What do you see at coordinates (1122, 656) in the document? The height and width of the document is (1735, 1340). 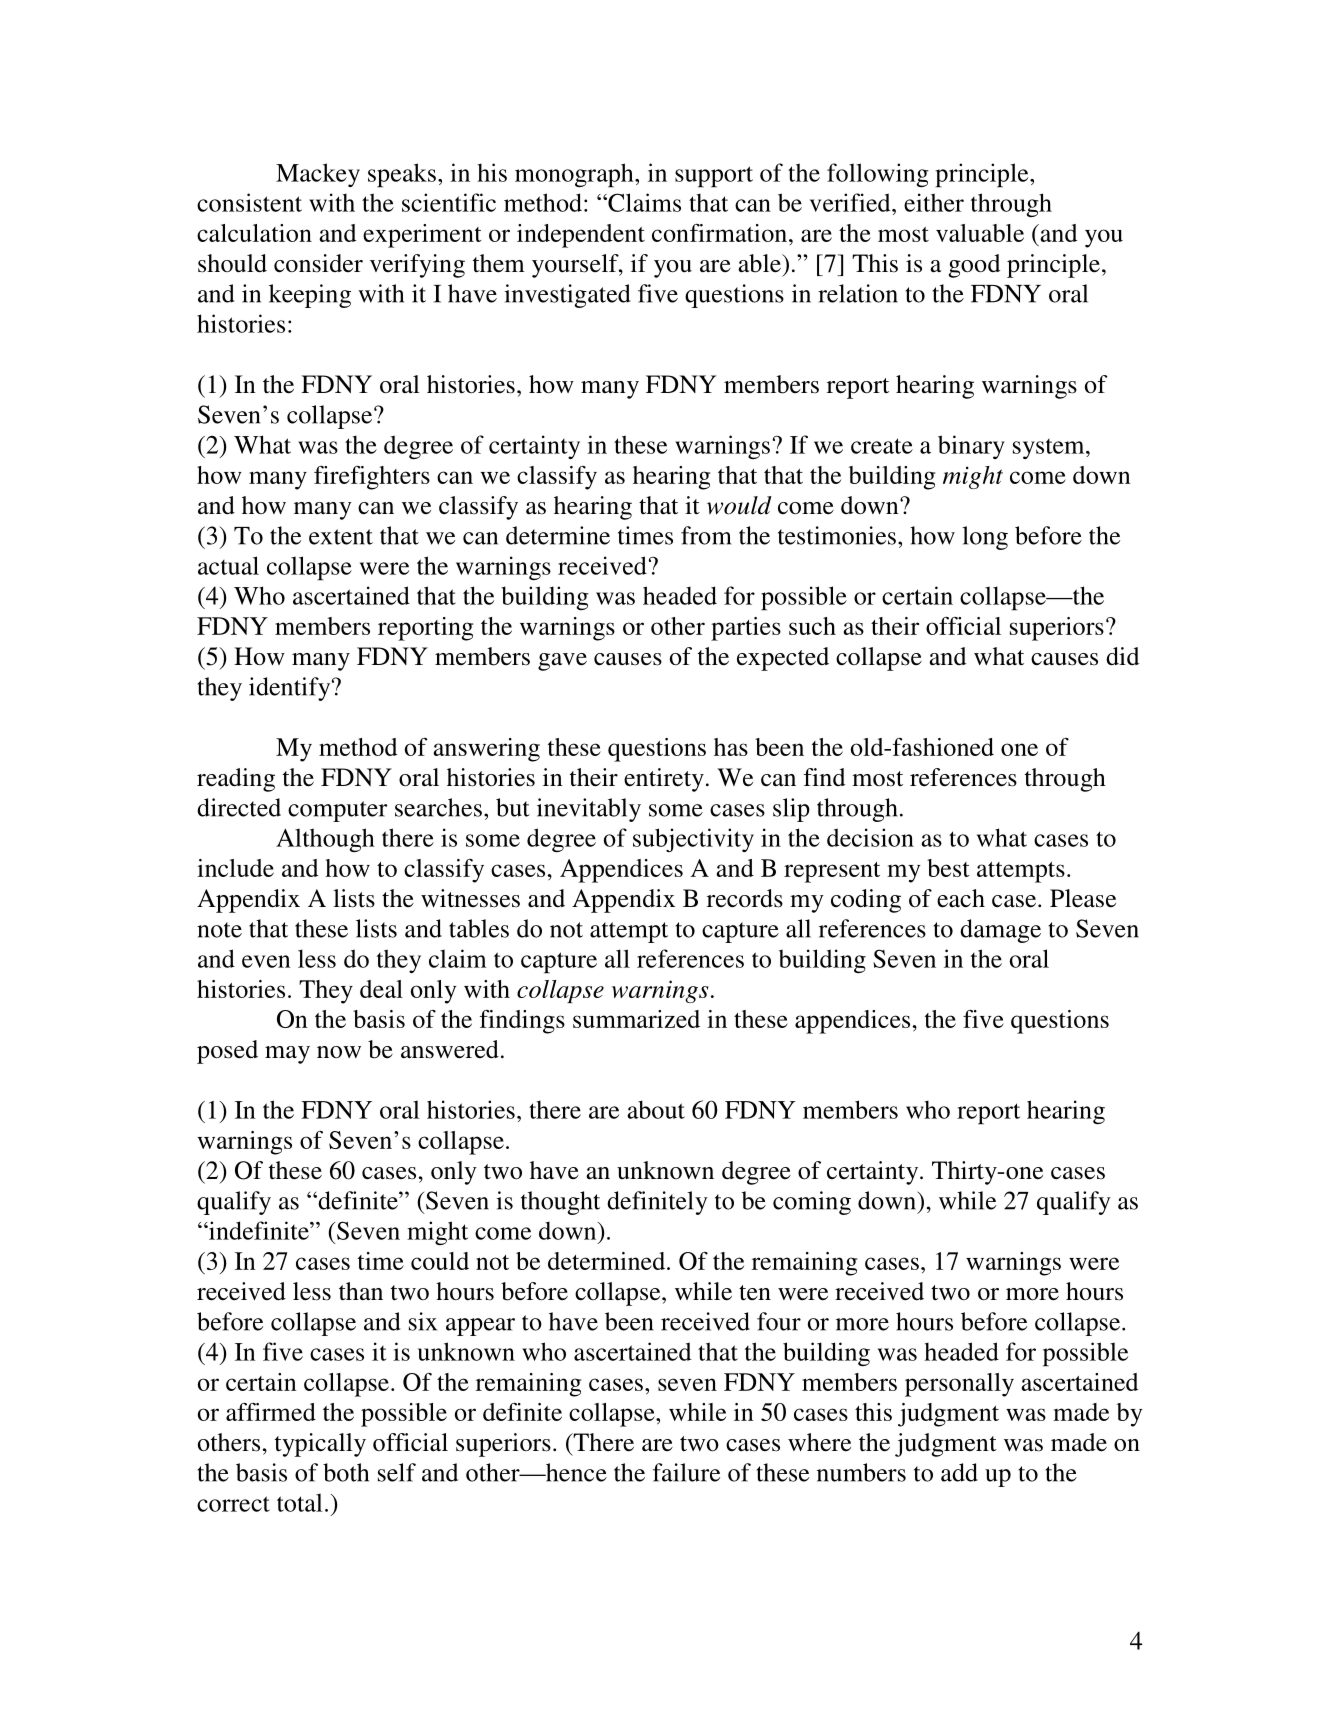 I see `did` at bounding box center [1122, 656].
